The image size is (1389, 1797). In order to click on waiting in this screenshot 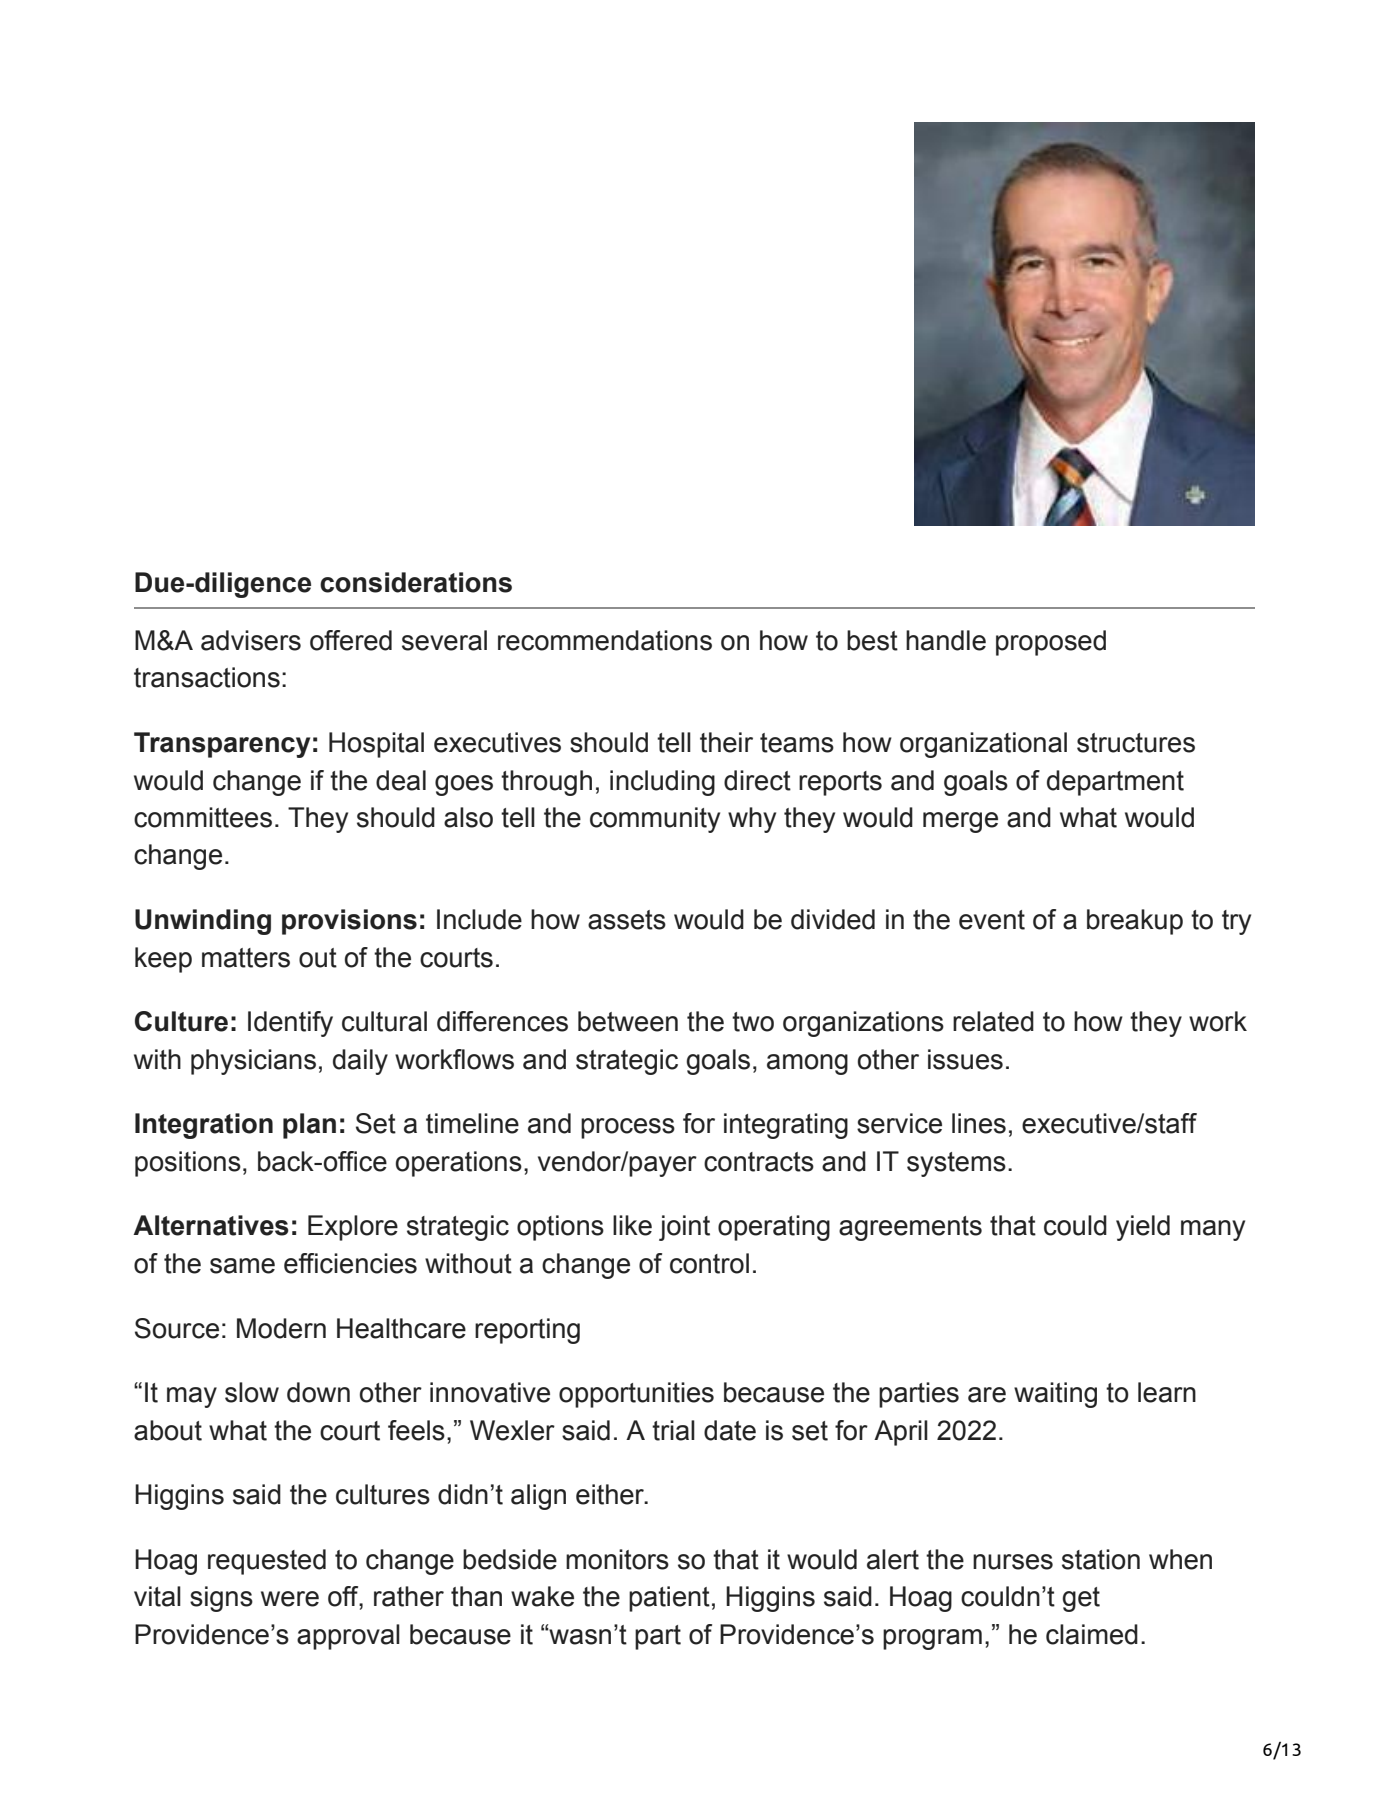, I will do `click(1055, 1395)`.
